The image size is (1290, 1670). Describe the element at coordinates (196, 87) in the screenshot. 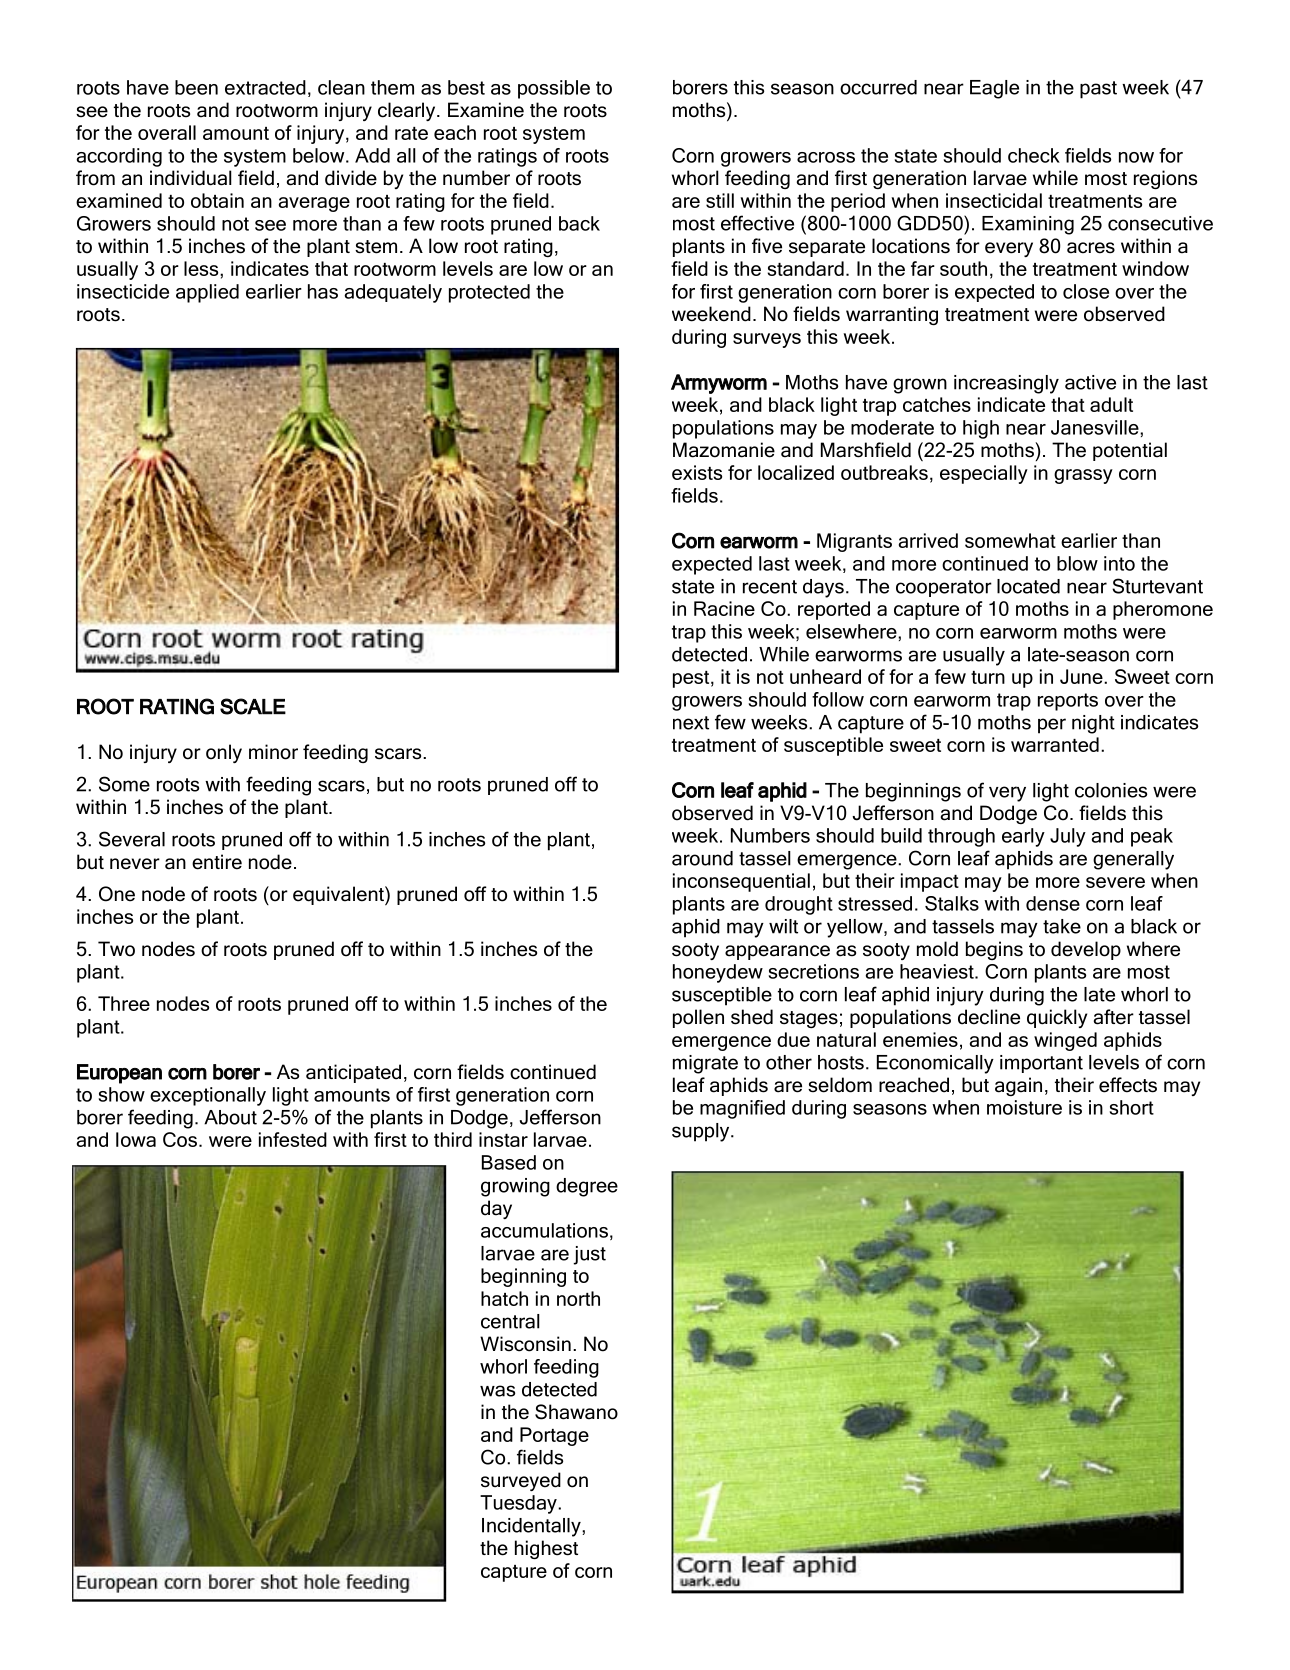

I see `been` at that location.
